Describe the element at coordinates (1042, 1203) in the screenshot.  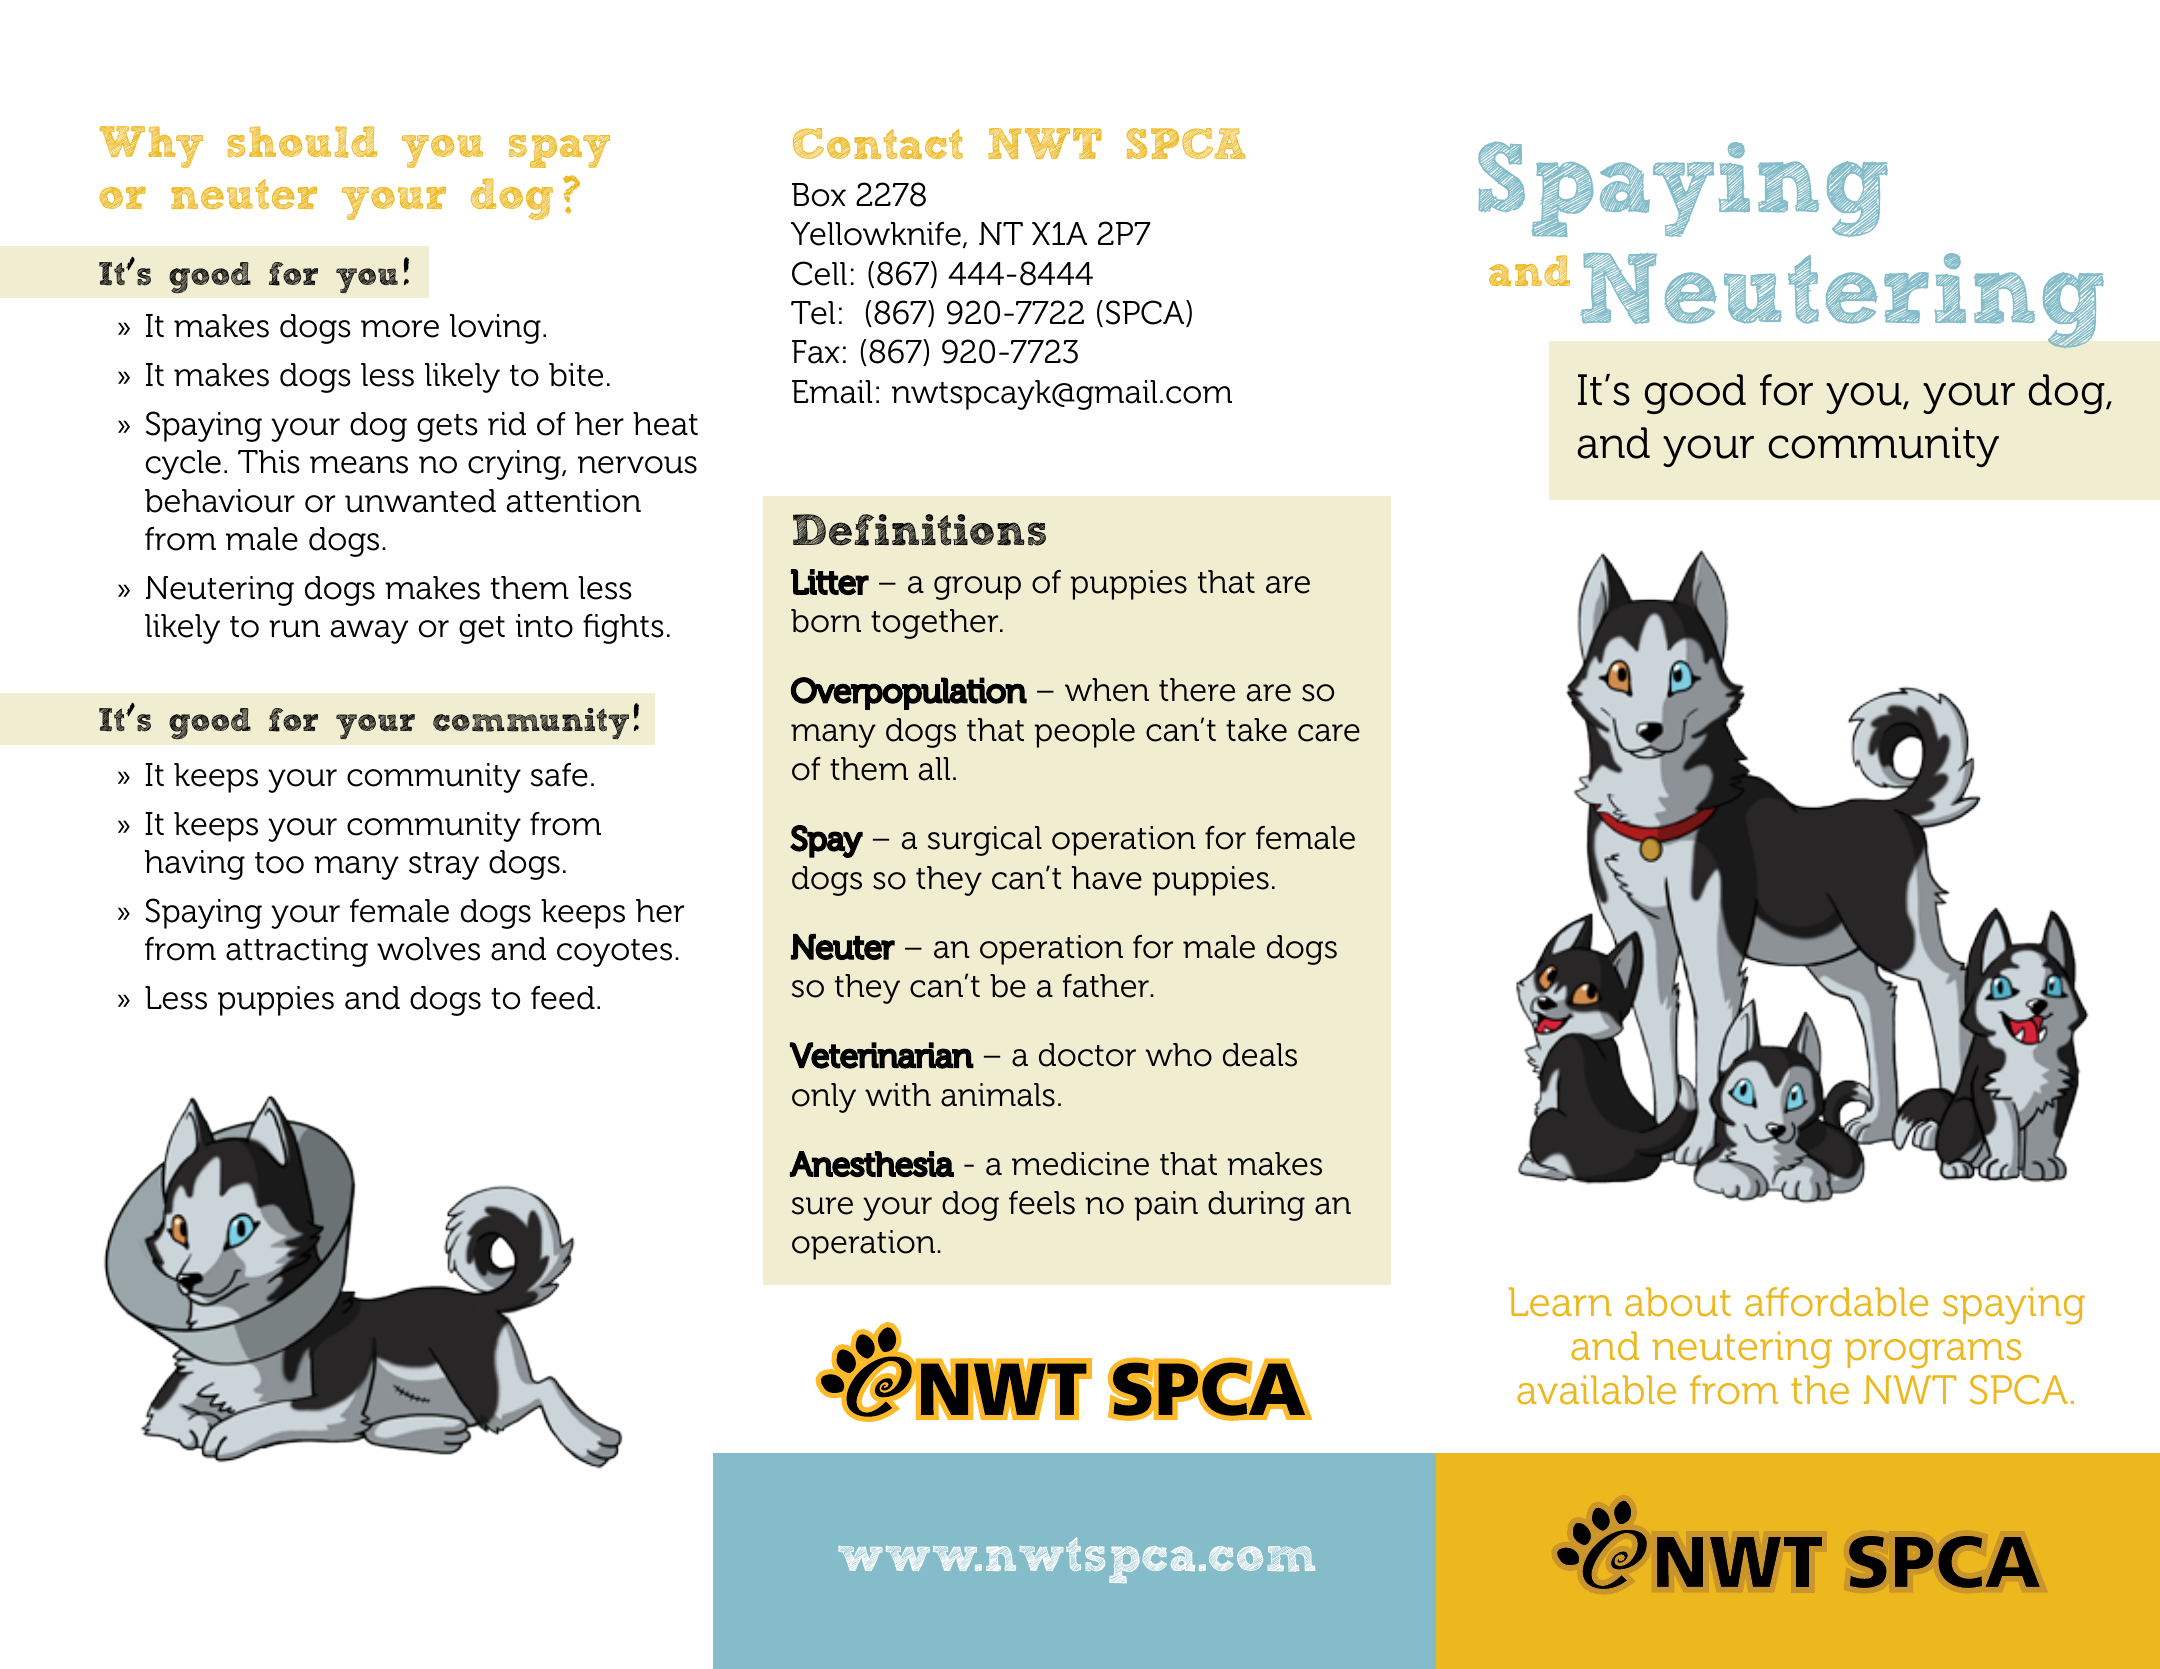
I see `feels` at that location.
